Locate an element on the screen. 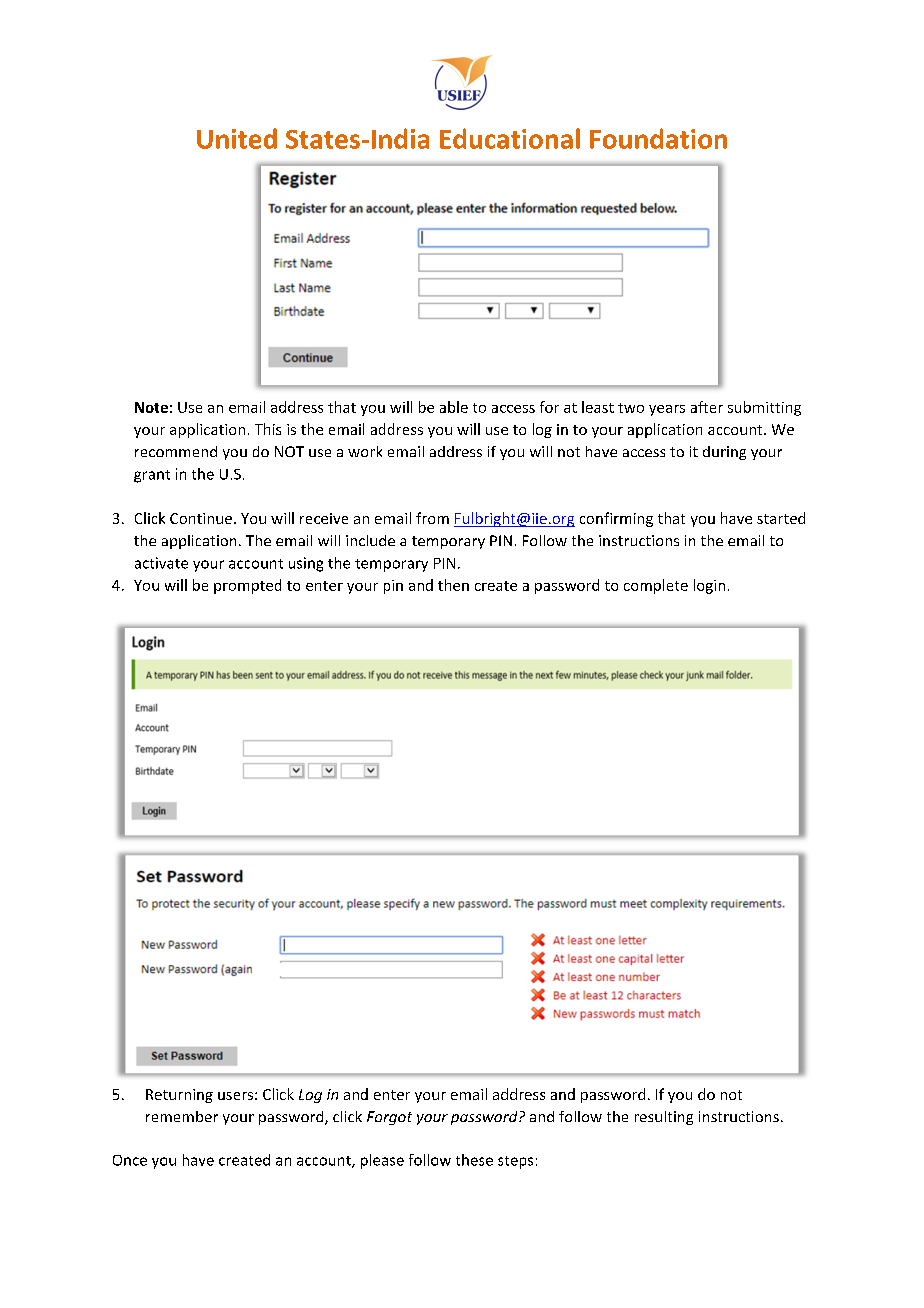 This screenshot has height=1308, width=924. Educational is located at coordinates (510, 138).
